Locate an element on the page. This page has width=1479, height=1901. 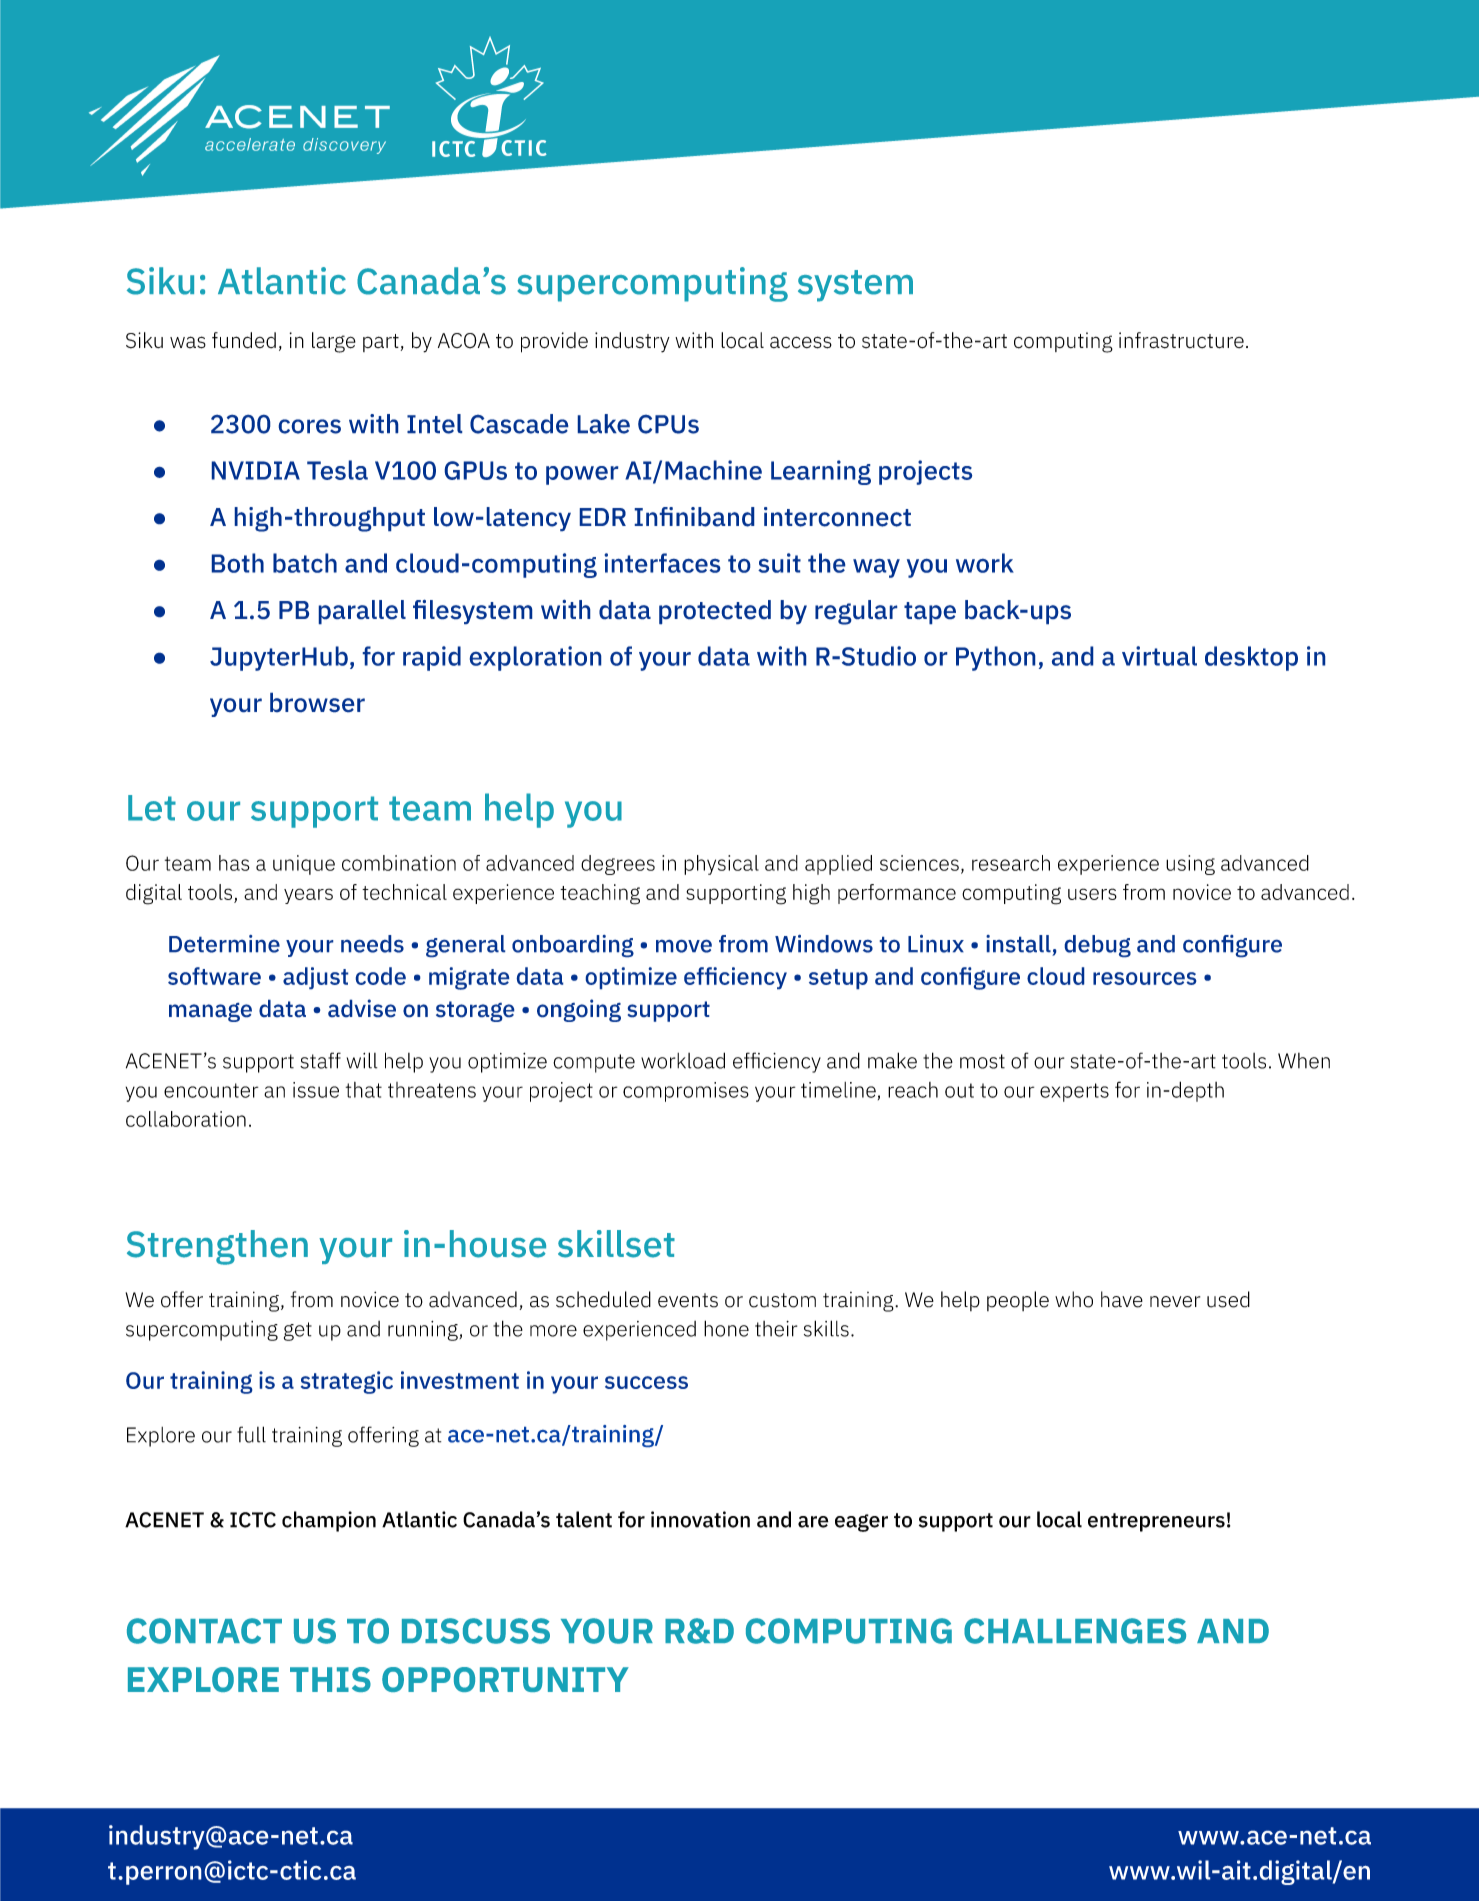
THIS is located at coordinates (330, 1679).
